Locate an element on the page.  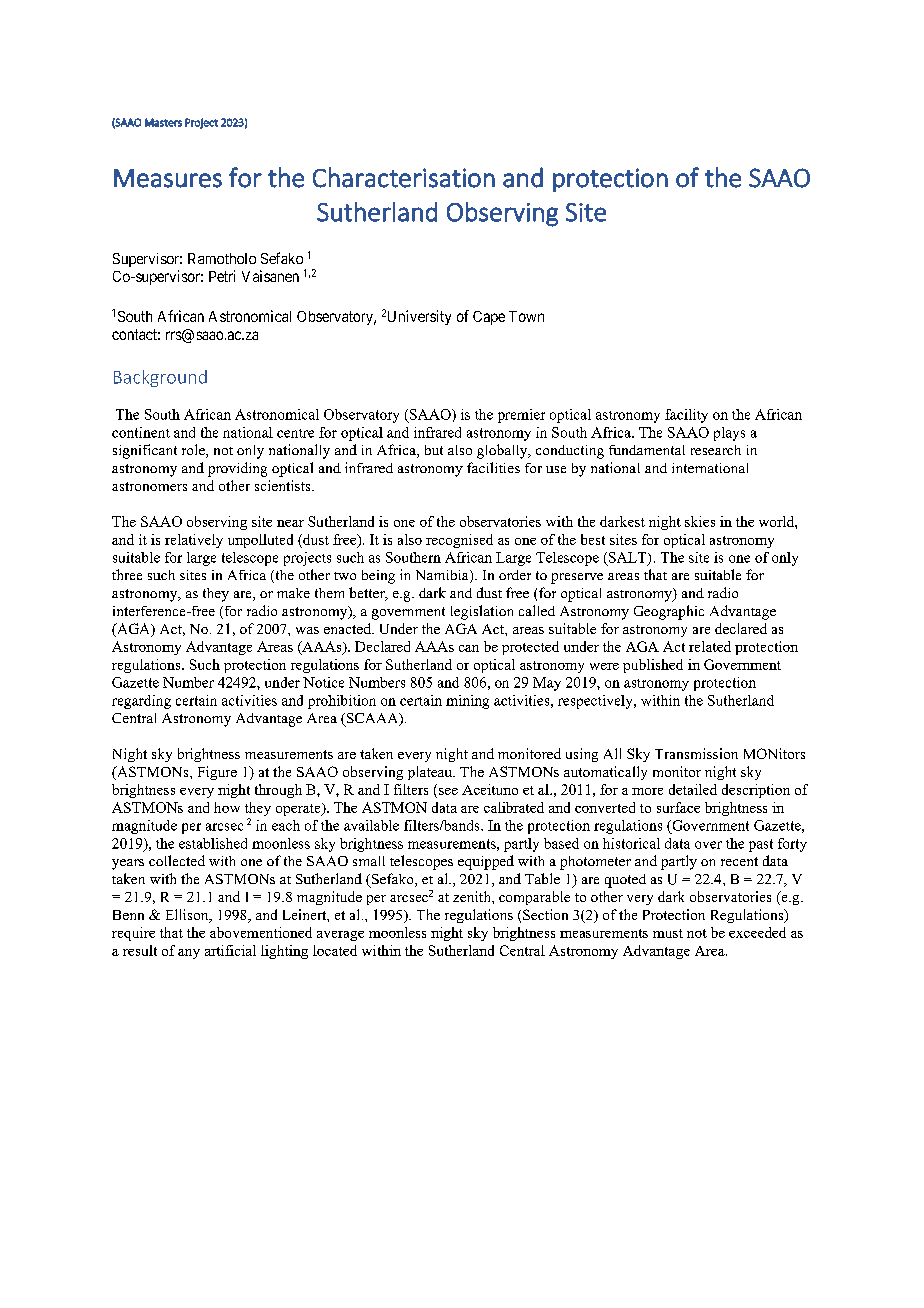
Ellison is located at coordinates (188, 916).
